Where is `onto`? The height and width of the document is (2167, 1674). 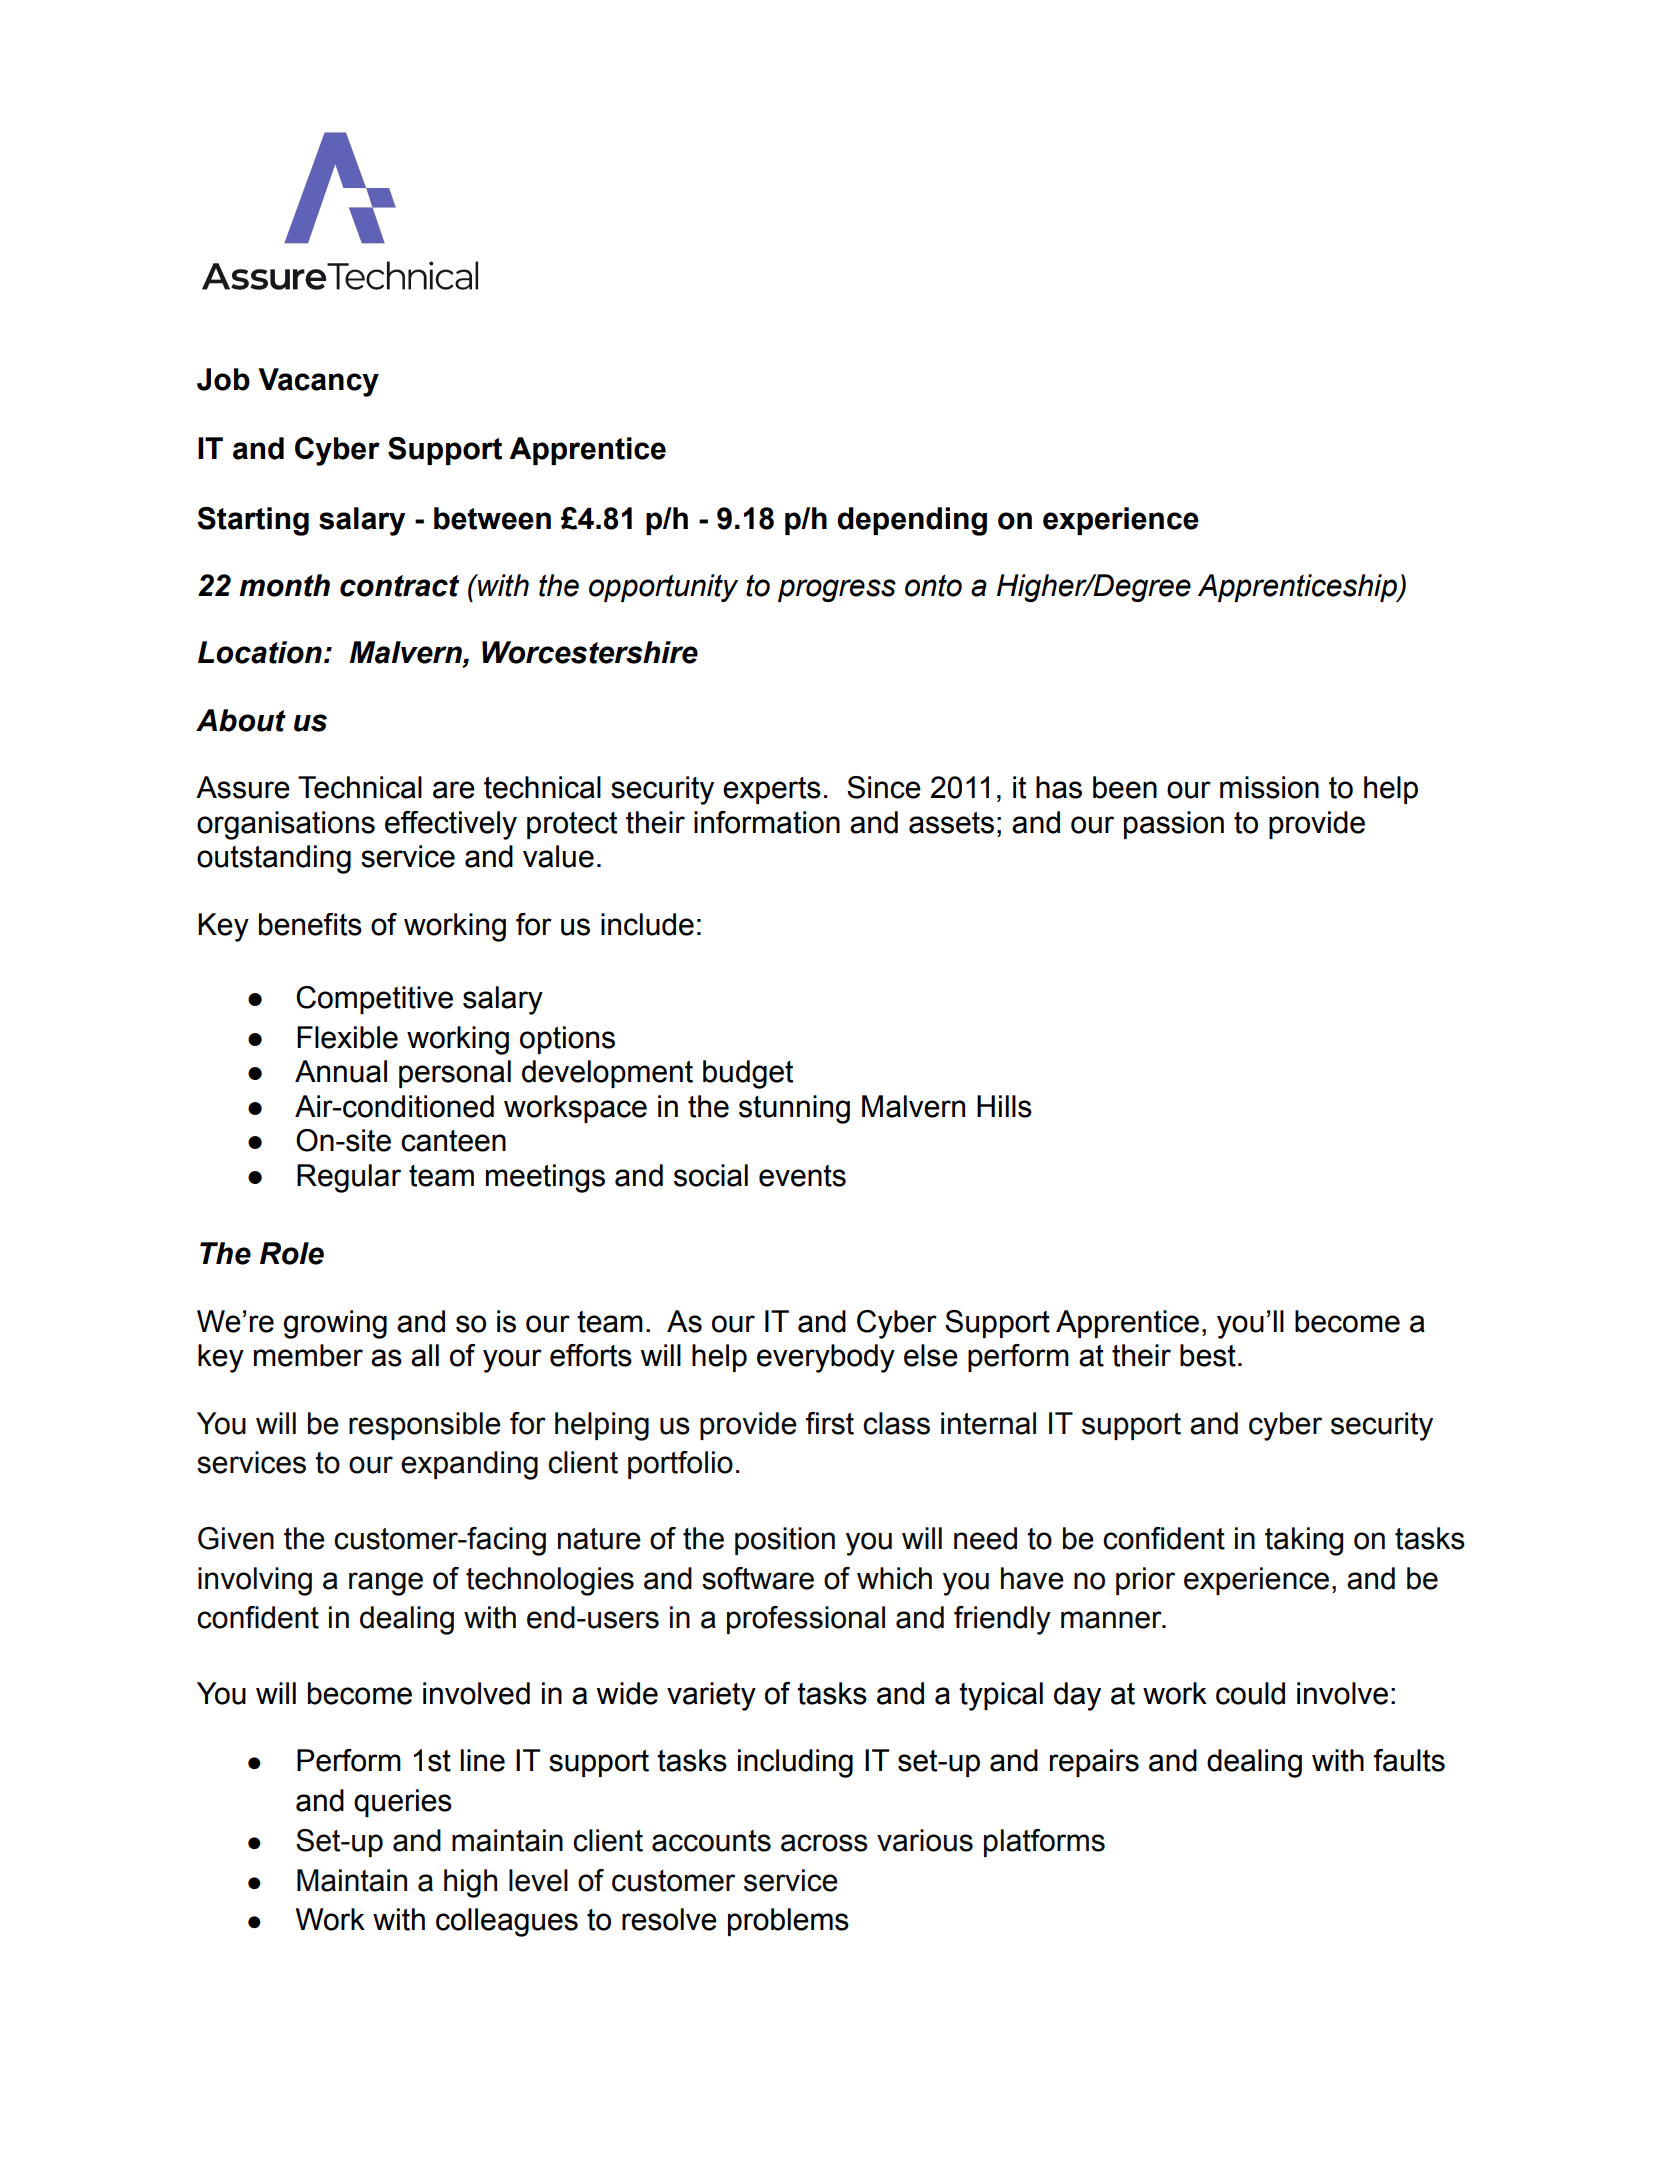
onto is located at coordinates (933, 585).
